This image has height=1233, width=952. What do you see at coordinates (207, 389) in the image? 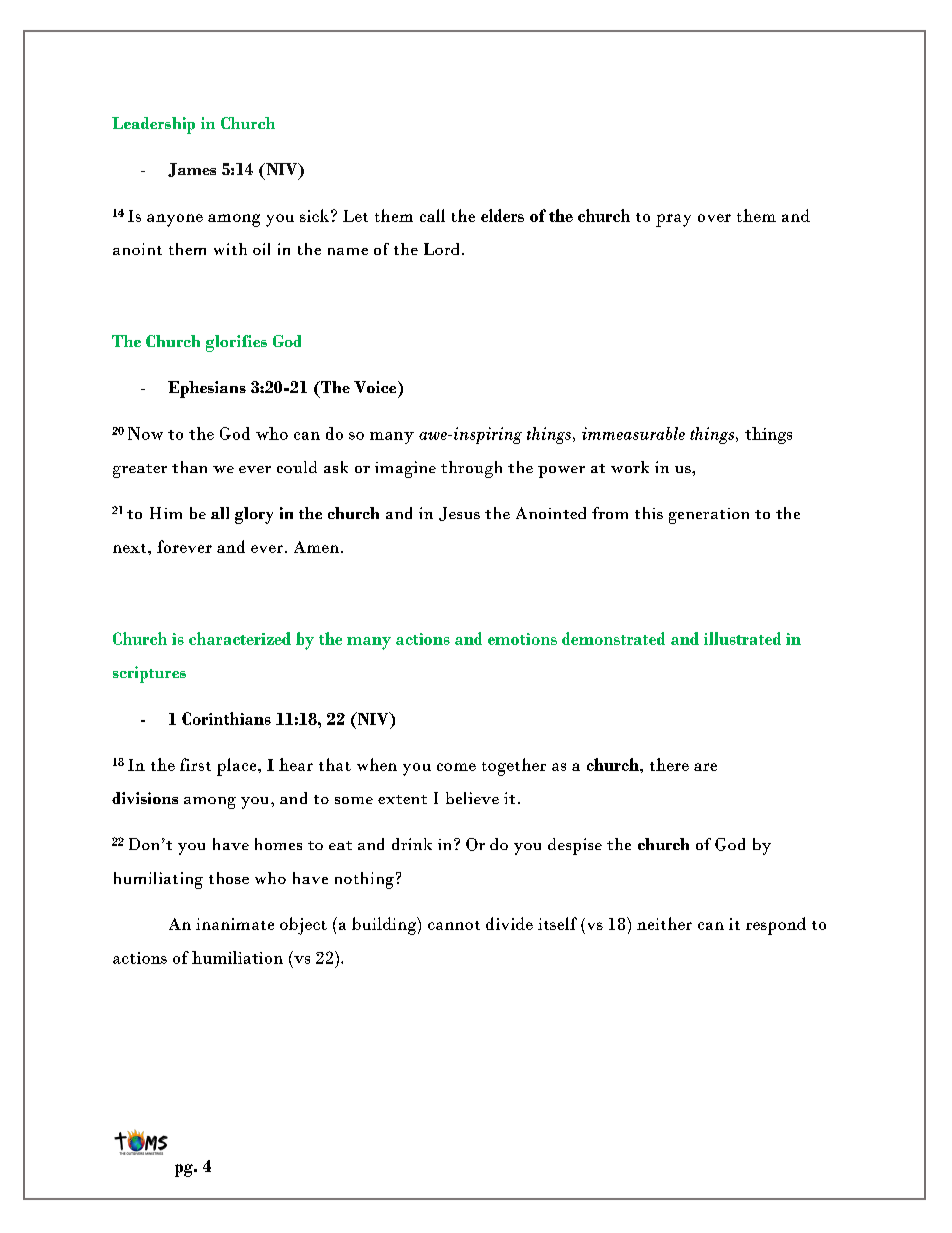
I see `Ephesians` at bounding box center [207, 389].
